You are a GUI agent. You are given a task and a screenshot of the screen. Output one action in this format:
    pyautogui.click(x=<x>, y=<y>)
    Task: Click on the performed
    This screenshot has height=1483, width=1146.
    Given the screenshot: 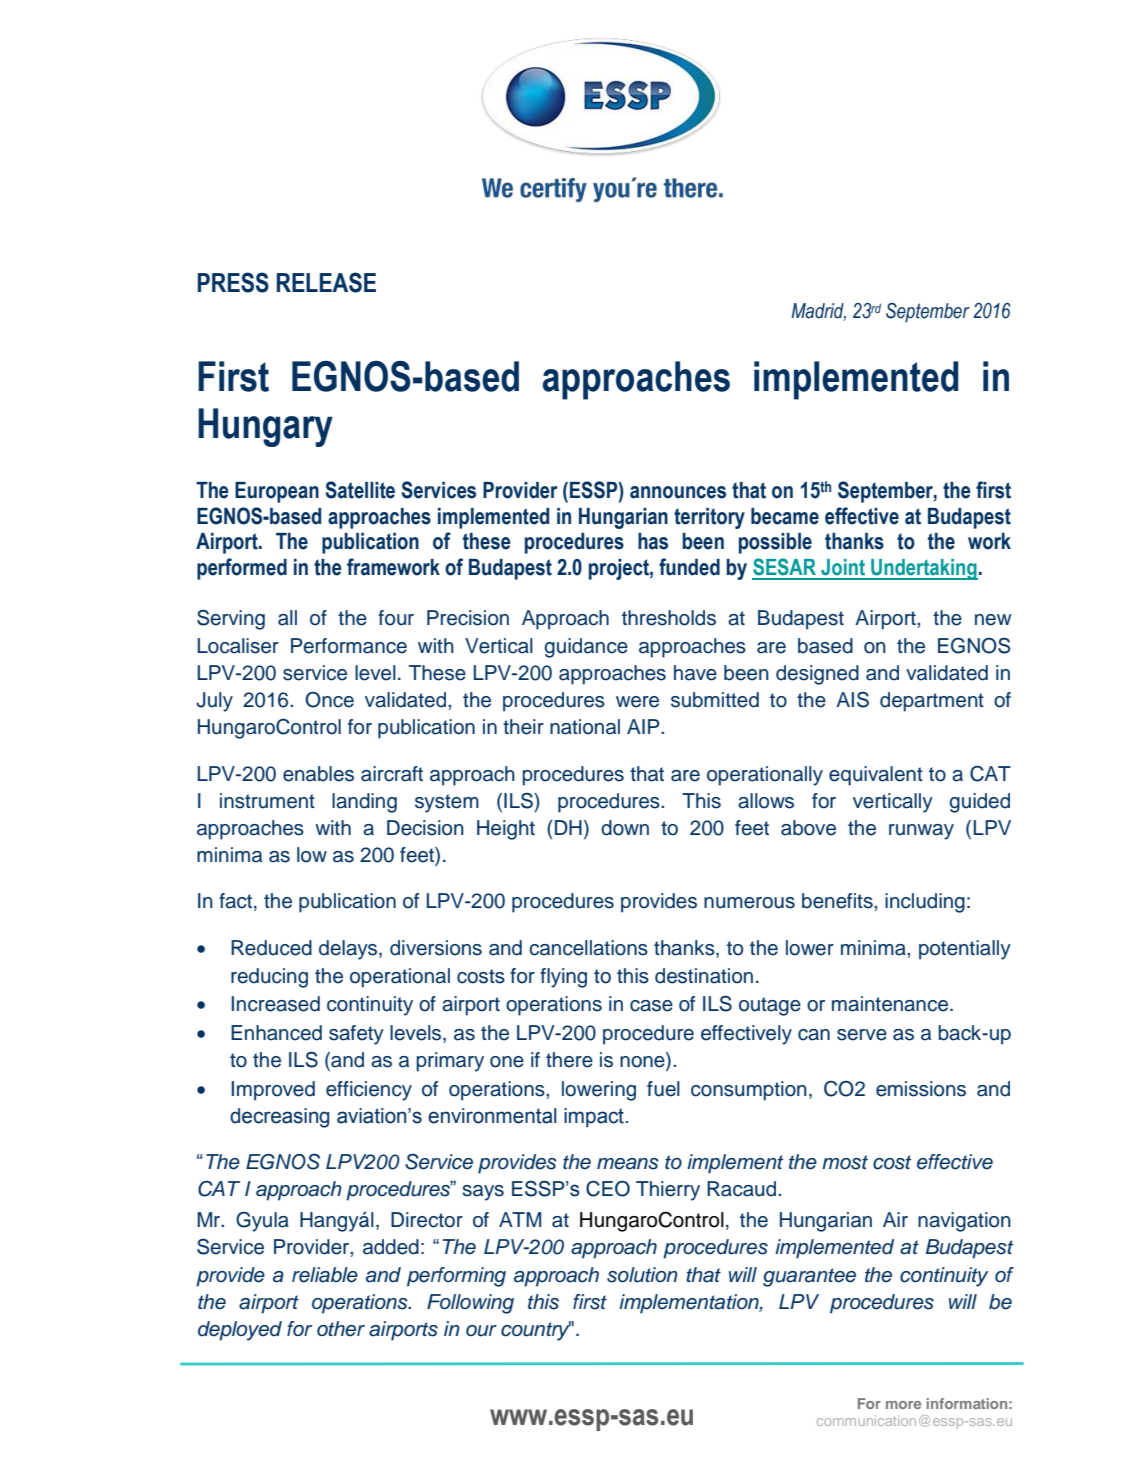 What is the action you would take?
    pyautogui.click(x=242, y=569)
